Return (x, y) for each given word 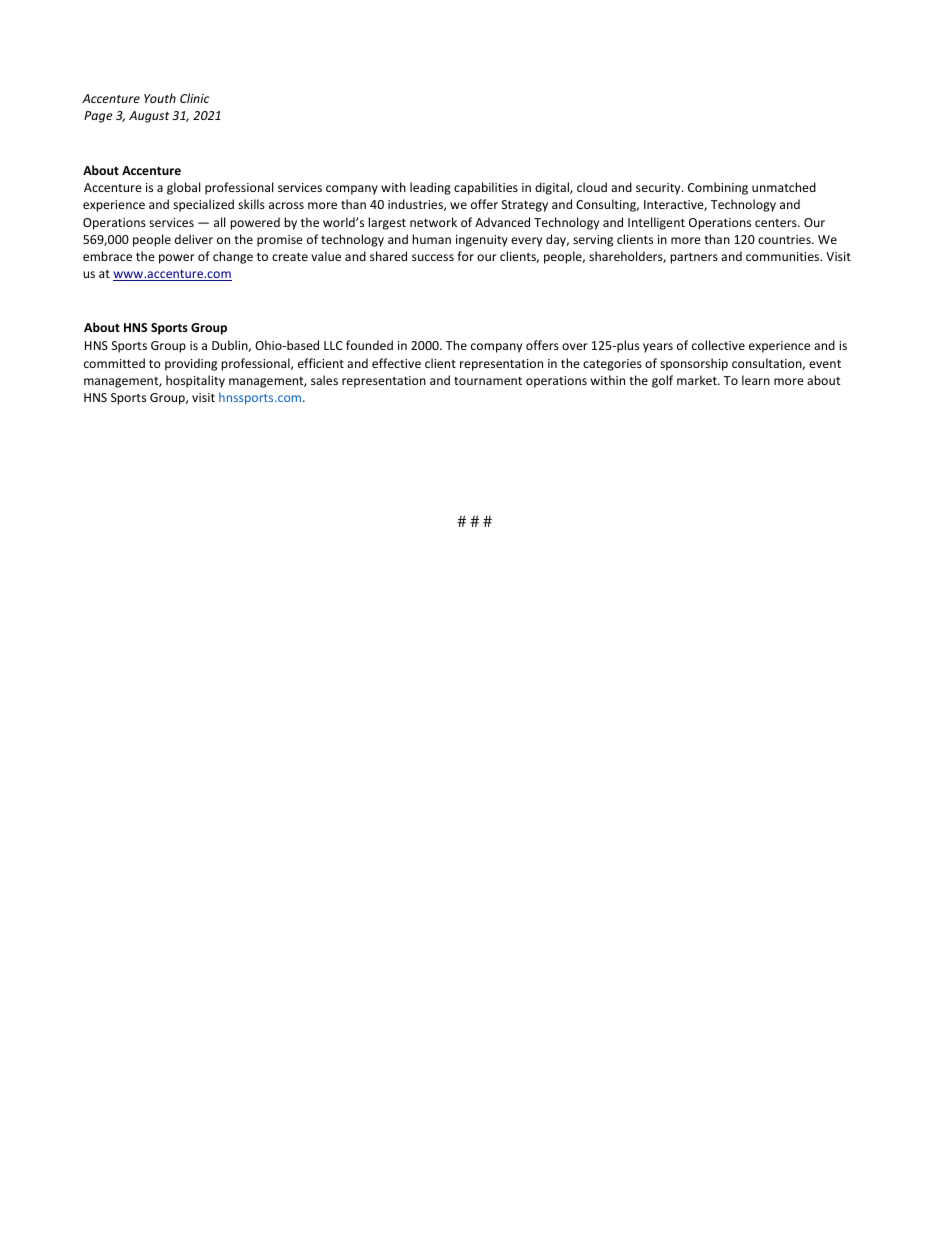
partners (694, 258)
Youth (160, 98)
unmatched (784, 187)
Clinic (195, 98)
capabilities (486, 188)
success (433, 257)
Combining (718, 188)
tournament (488, 381)
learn (756, 380)
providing (191, 364)
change (233, 257)
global (183, 188)
